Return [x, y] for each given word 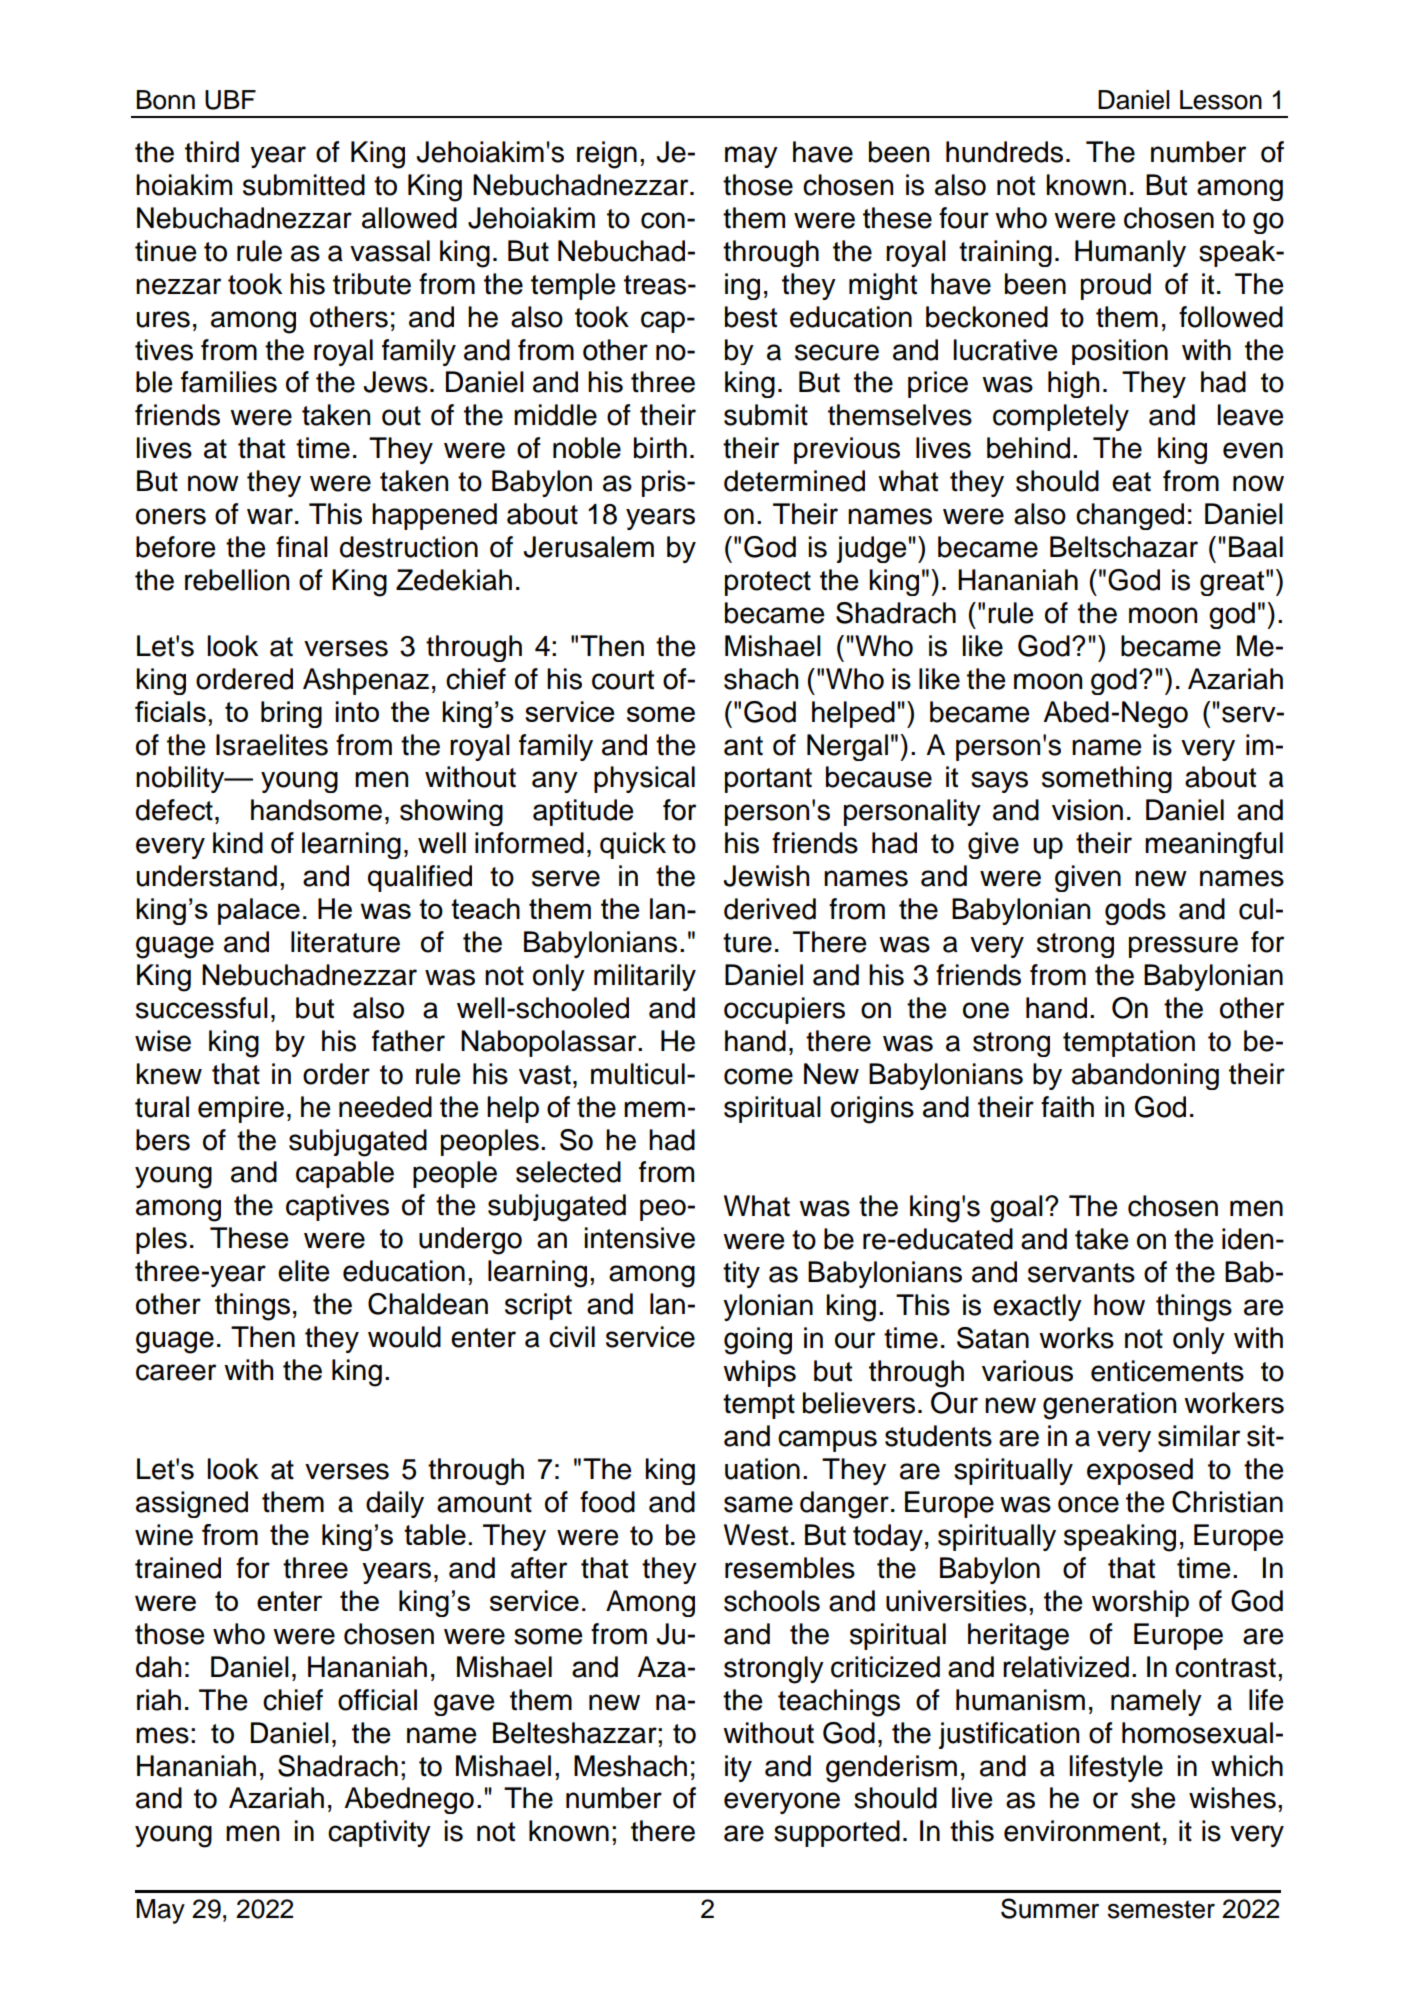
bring [291, 714]
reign [607, 155]
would [404, 1337]
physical [644, 779]
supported [837, 1833]
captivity [379, 1833]
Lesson [1221, 100]
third [212, 152]
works [1076, 1338]
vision [1087, 810]
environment [1082, 1831]
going [758, 1341]
